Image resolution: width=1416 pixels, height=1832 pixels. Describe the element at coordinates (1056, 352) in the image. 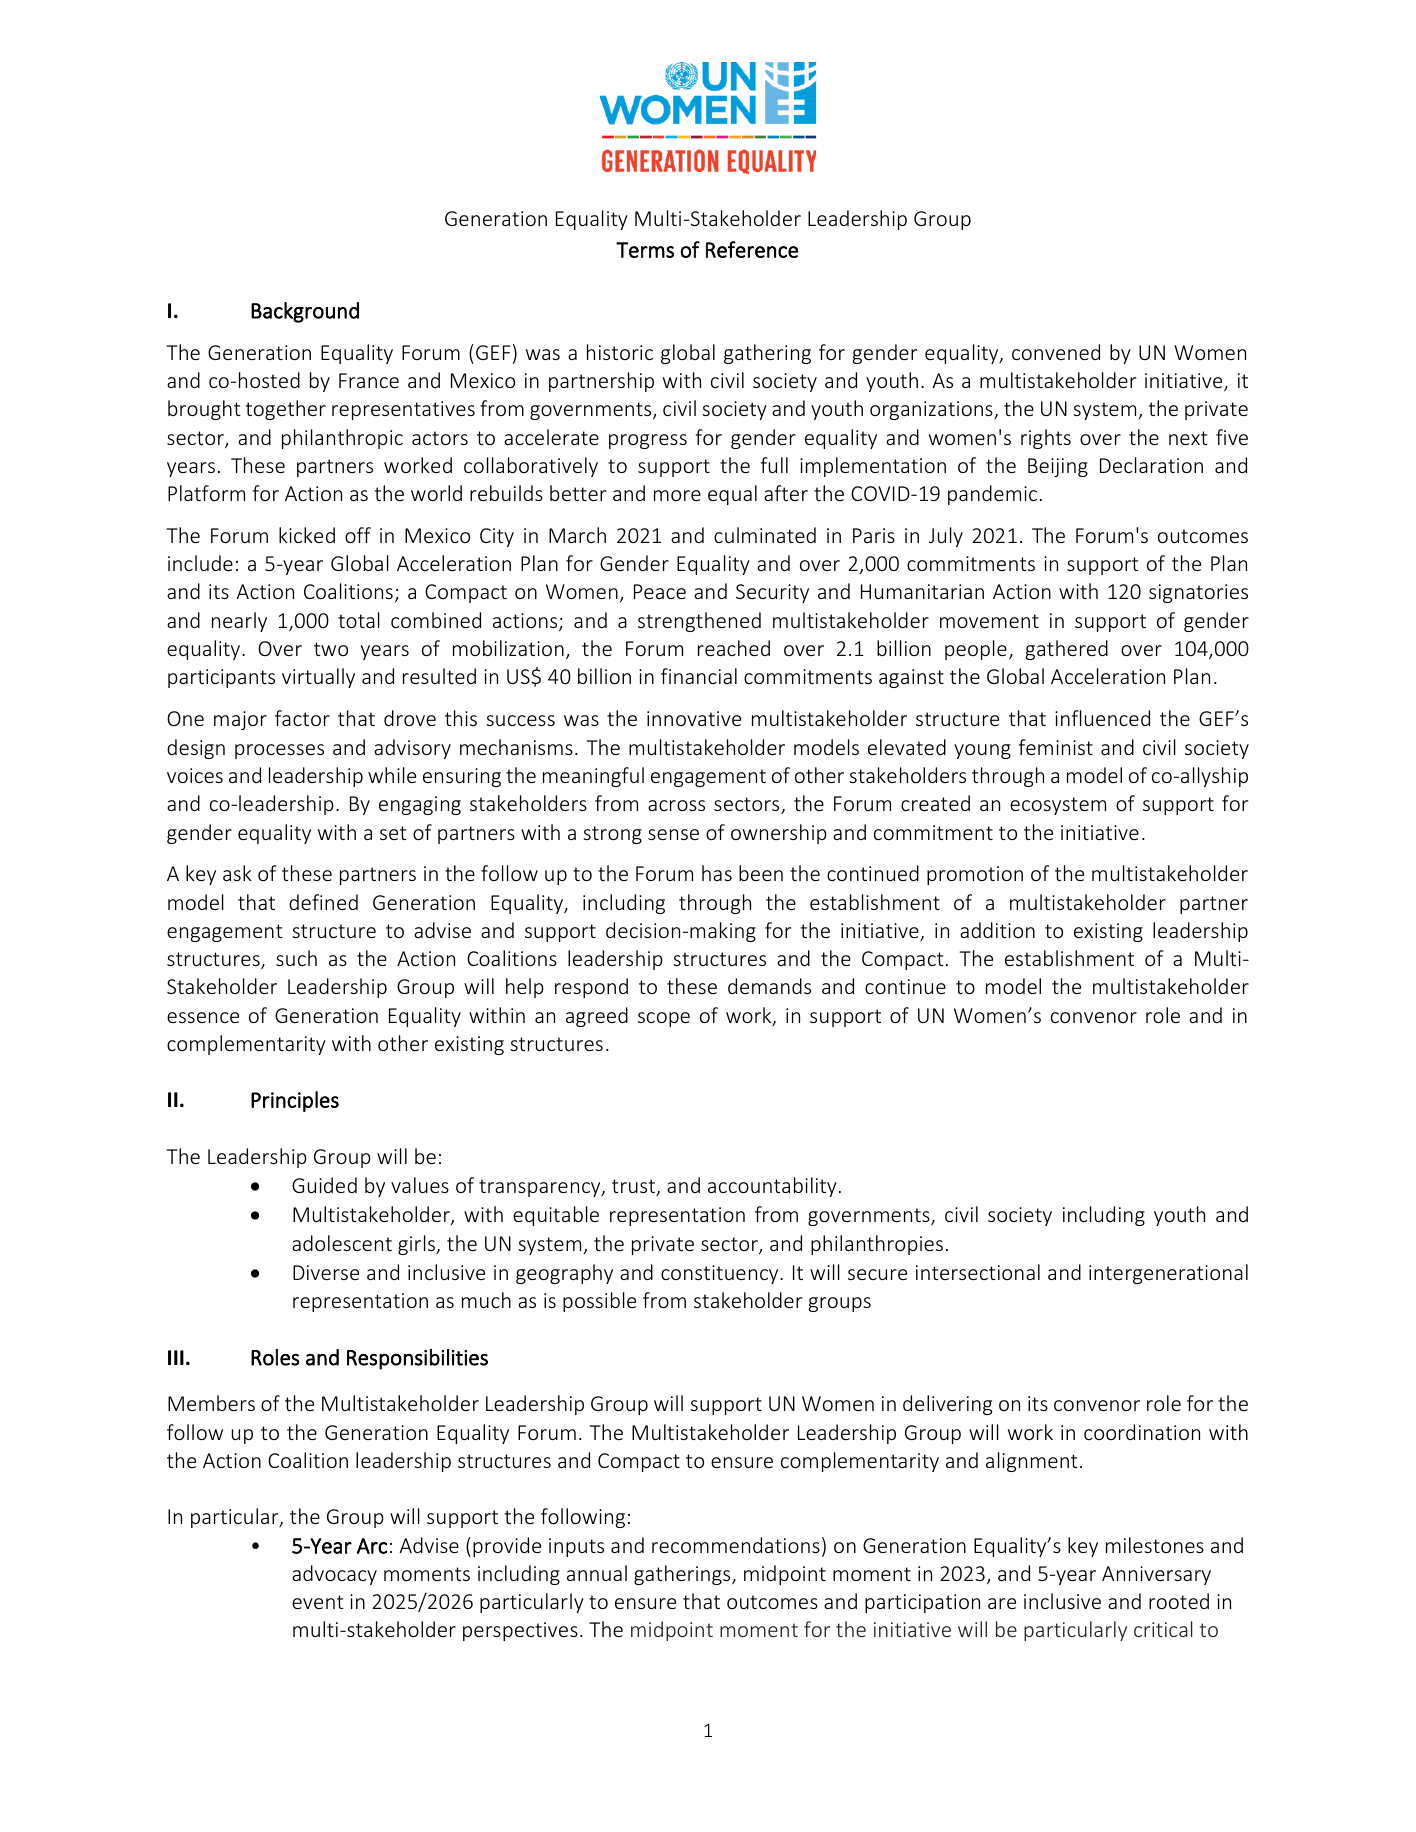

I see `convened` at that location.
